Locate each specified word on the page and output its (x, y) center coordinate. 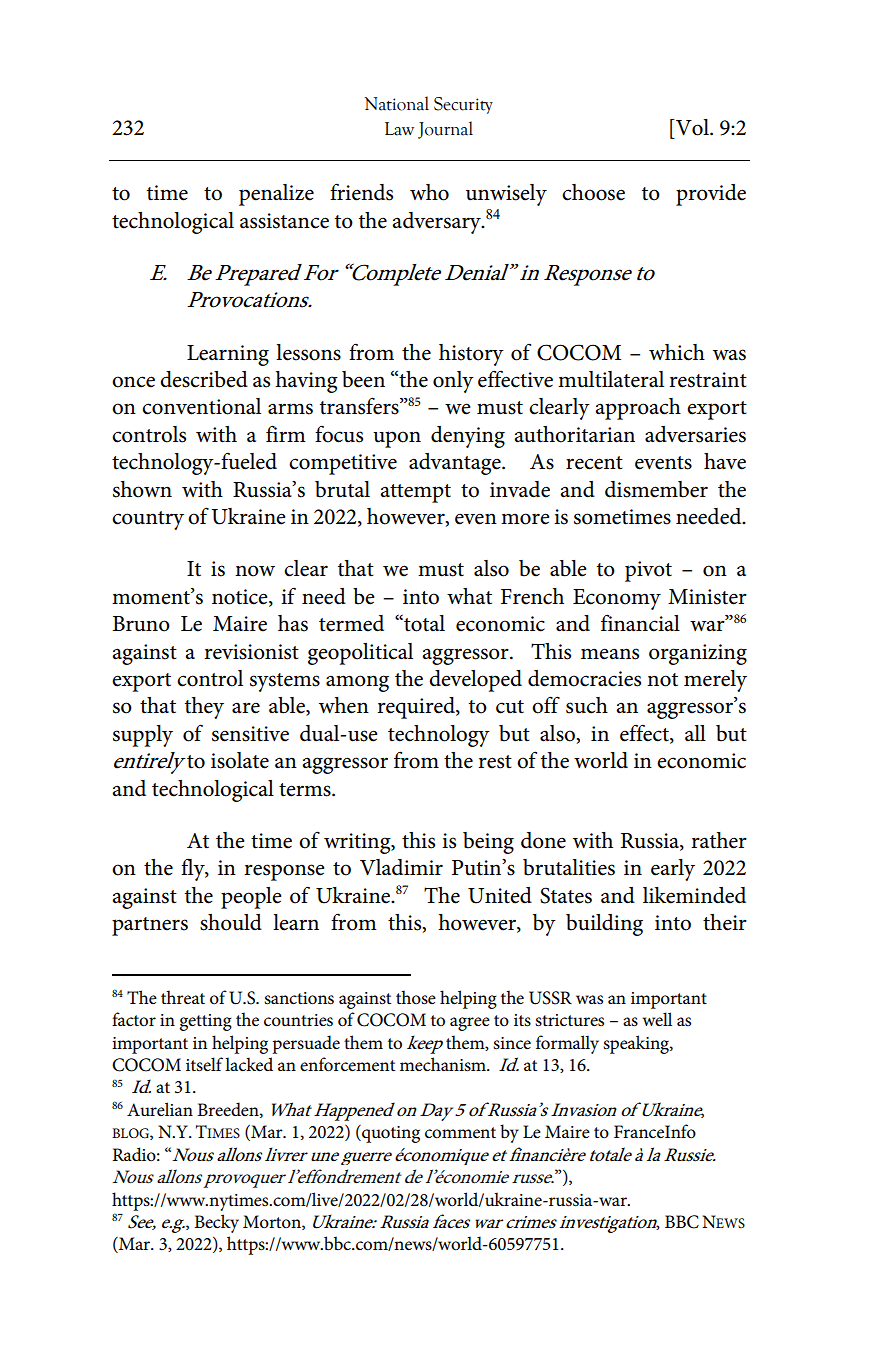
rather (719, 840)
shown (142, 489)
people (251, 898)
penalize (276, 195)
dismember (656, 489)
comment (460, 1133)
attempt (415, 493)
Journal (445, 130)
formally (567, 1044)
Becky (216, 1223)
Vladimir (401, 867)
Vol (692, 127)
